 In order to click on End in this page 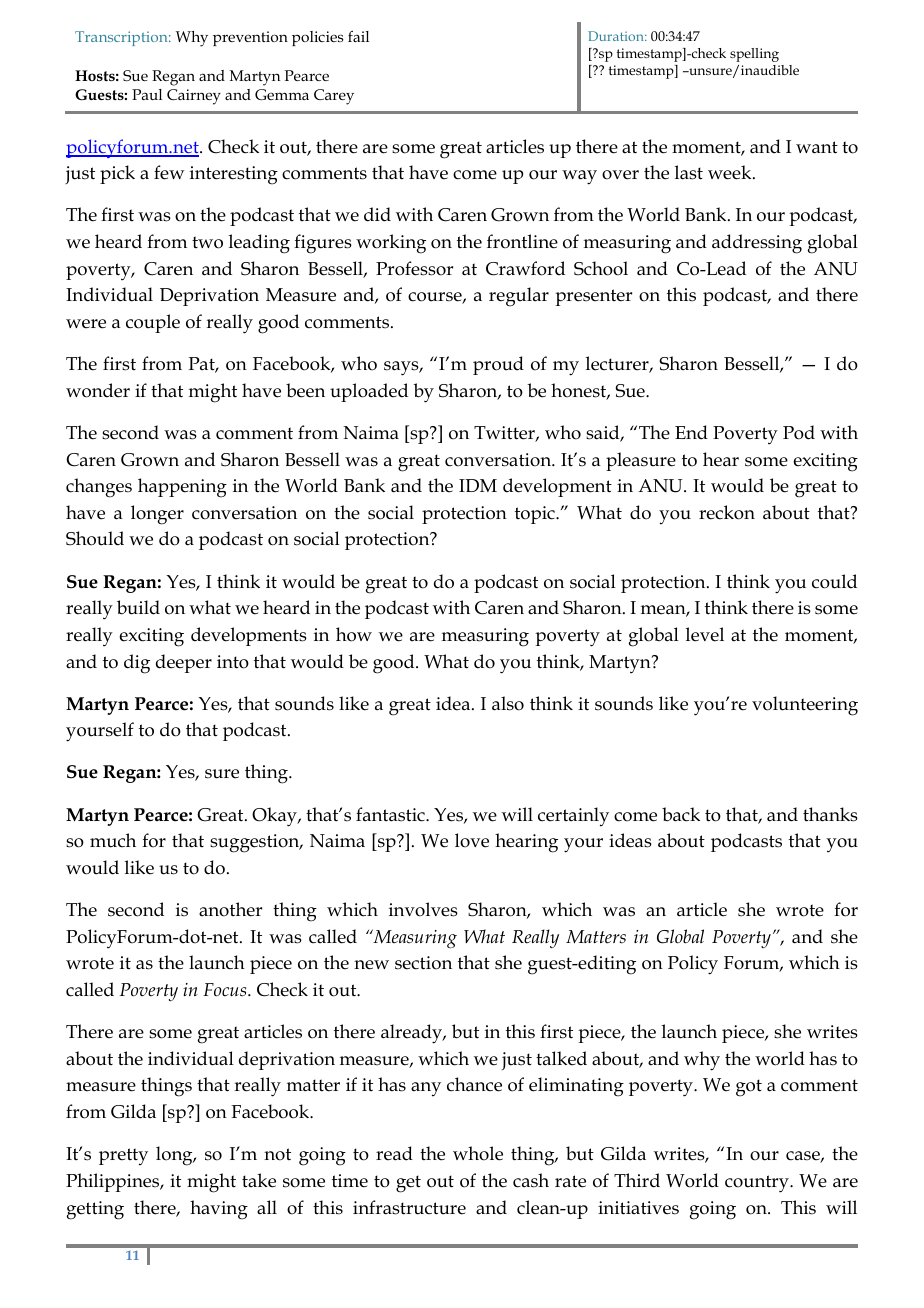, I will do `click(691, 432)`.
